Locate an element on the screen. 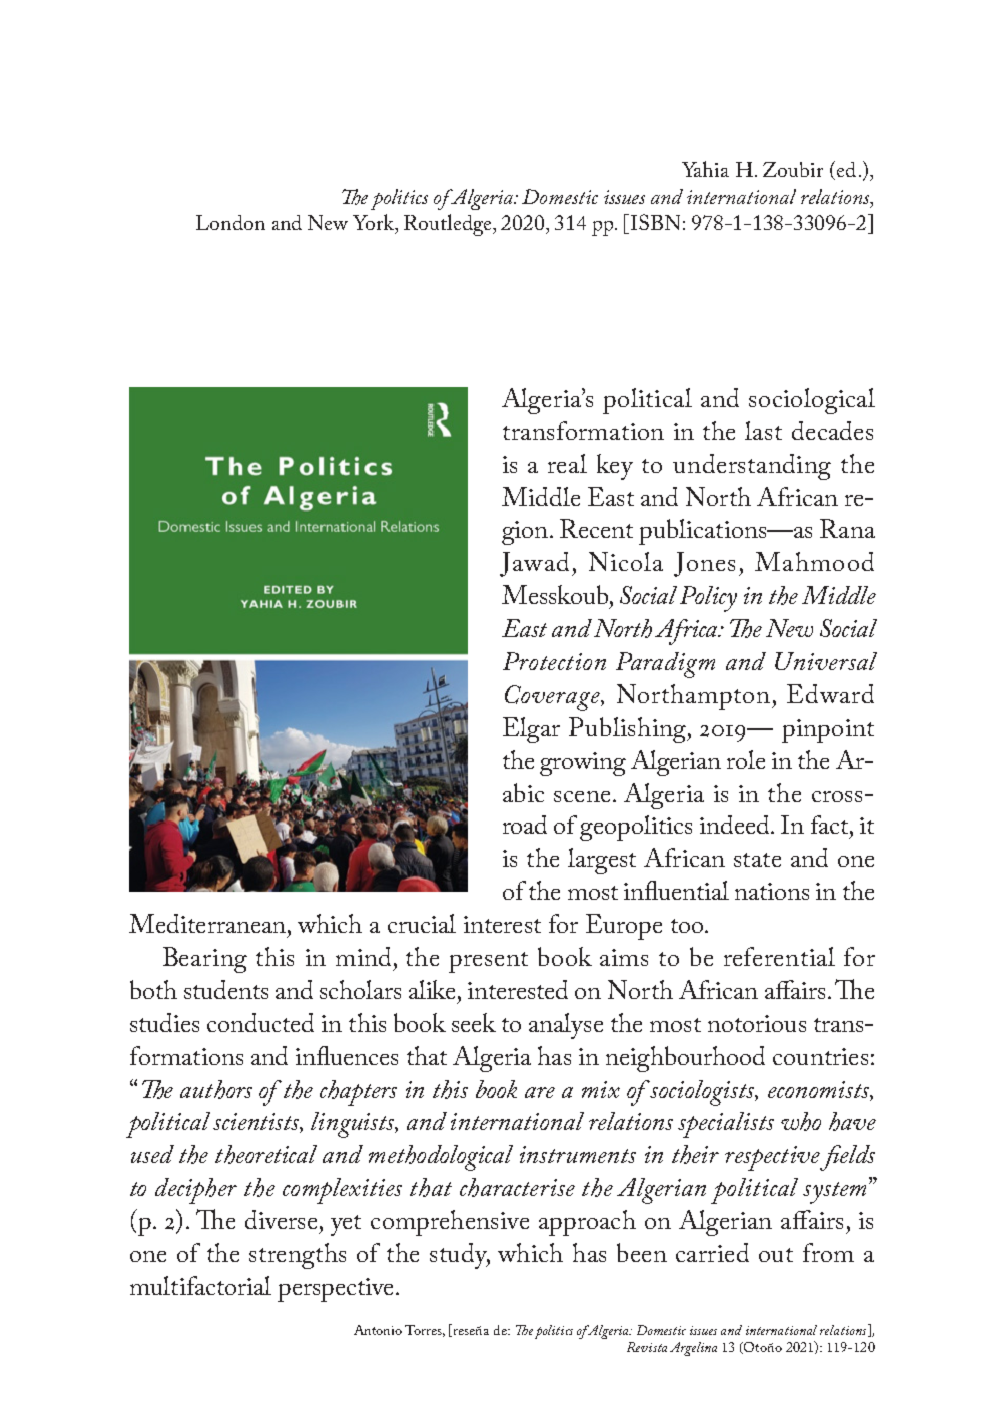 This screenshot has width=1004, height=1424. Protection is located at coordinates (554, 661).
